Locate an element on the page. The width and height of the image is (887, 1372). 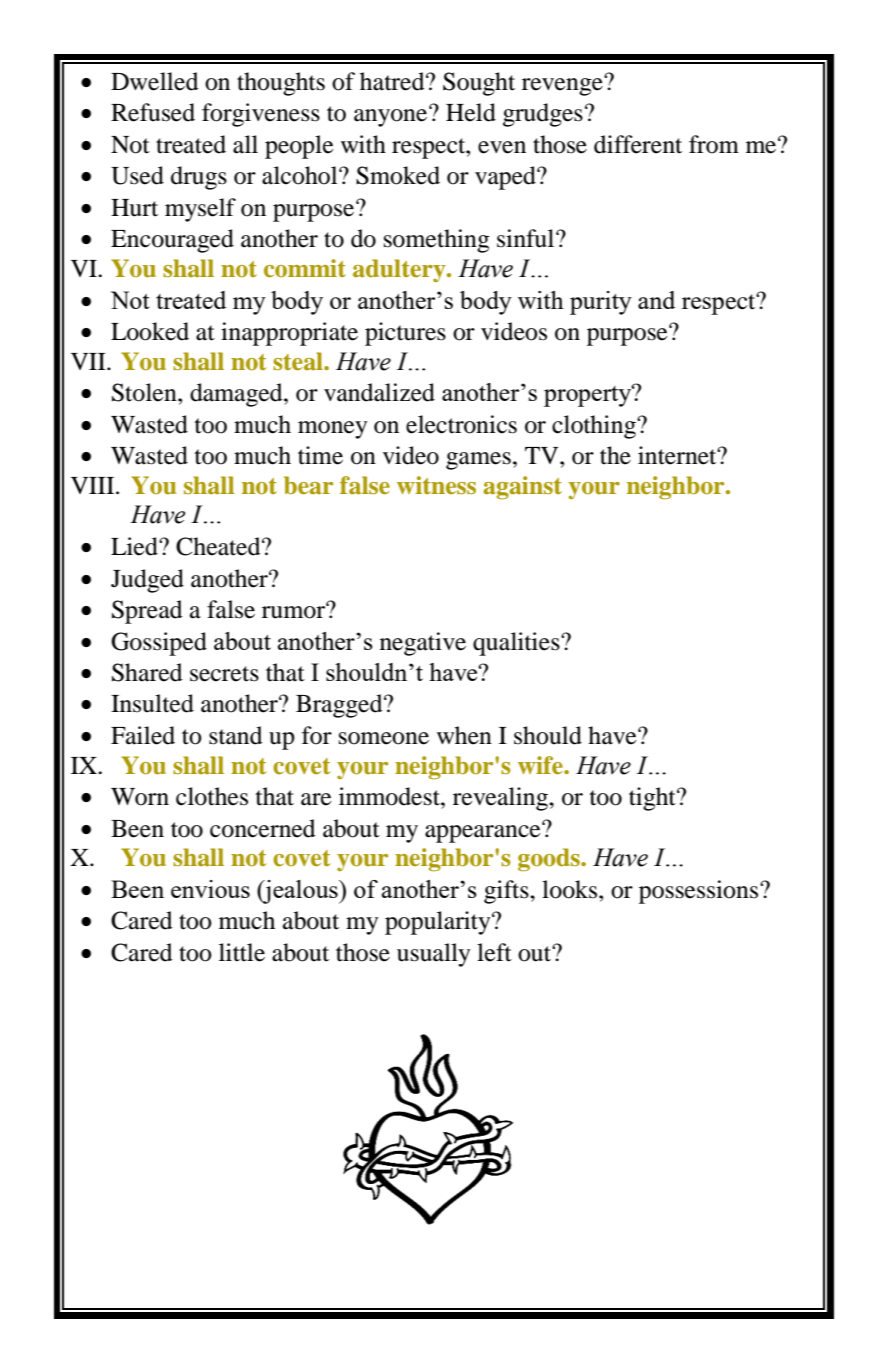
Stolen is located at coordinates (145, 392).
